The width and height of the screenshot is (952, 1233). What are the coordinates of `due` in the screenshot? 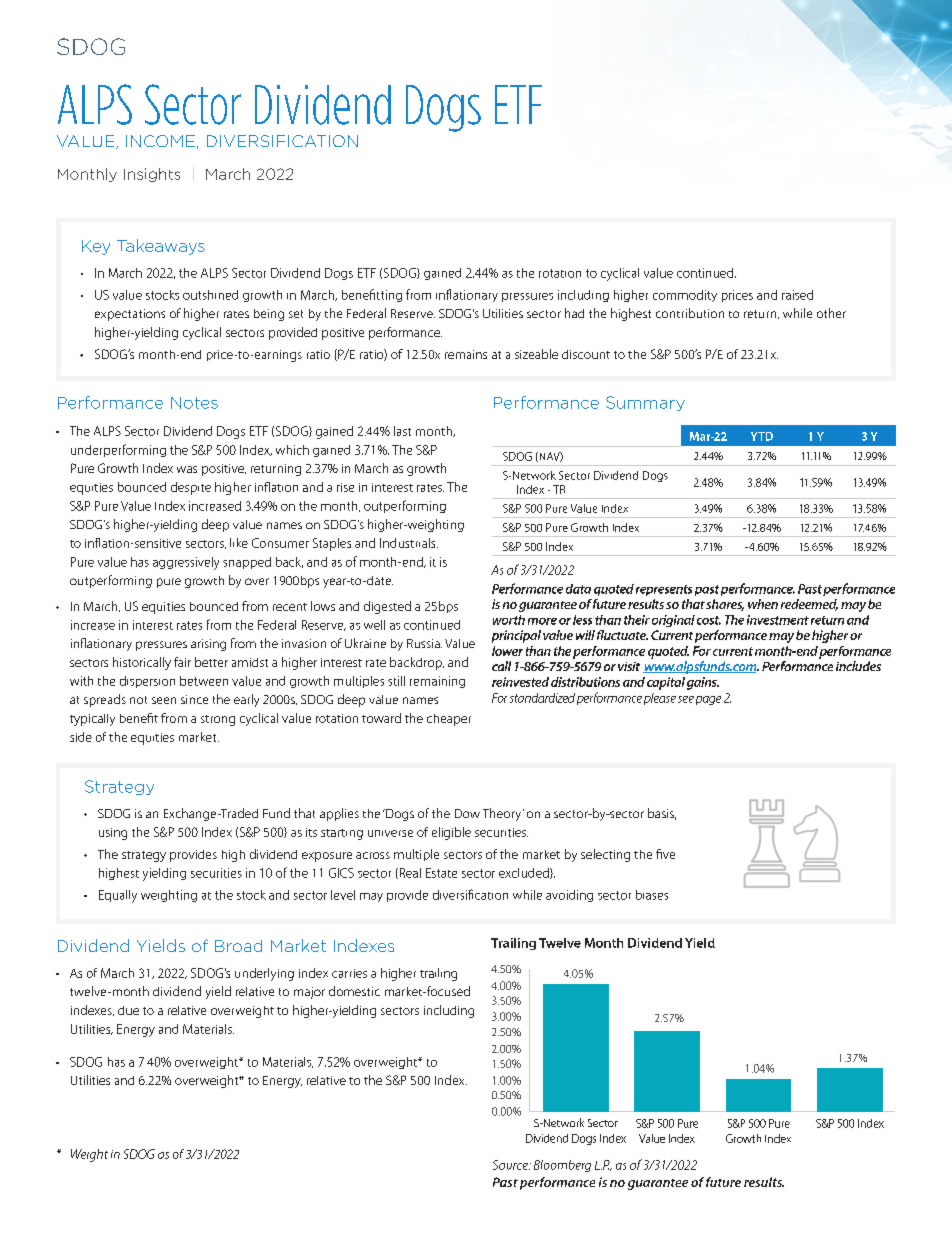 It's located at (128, 1010).
